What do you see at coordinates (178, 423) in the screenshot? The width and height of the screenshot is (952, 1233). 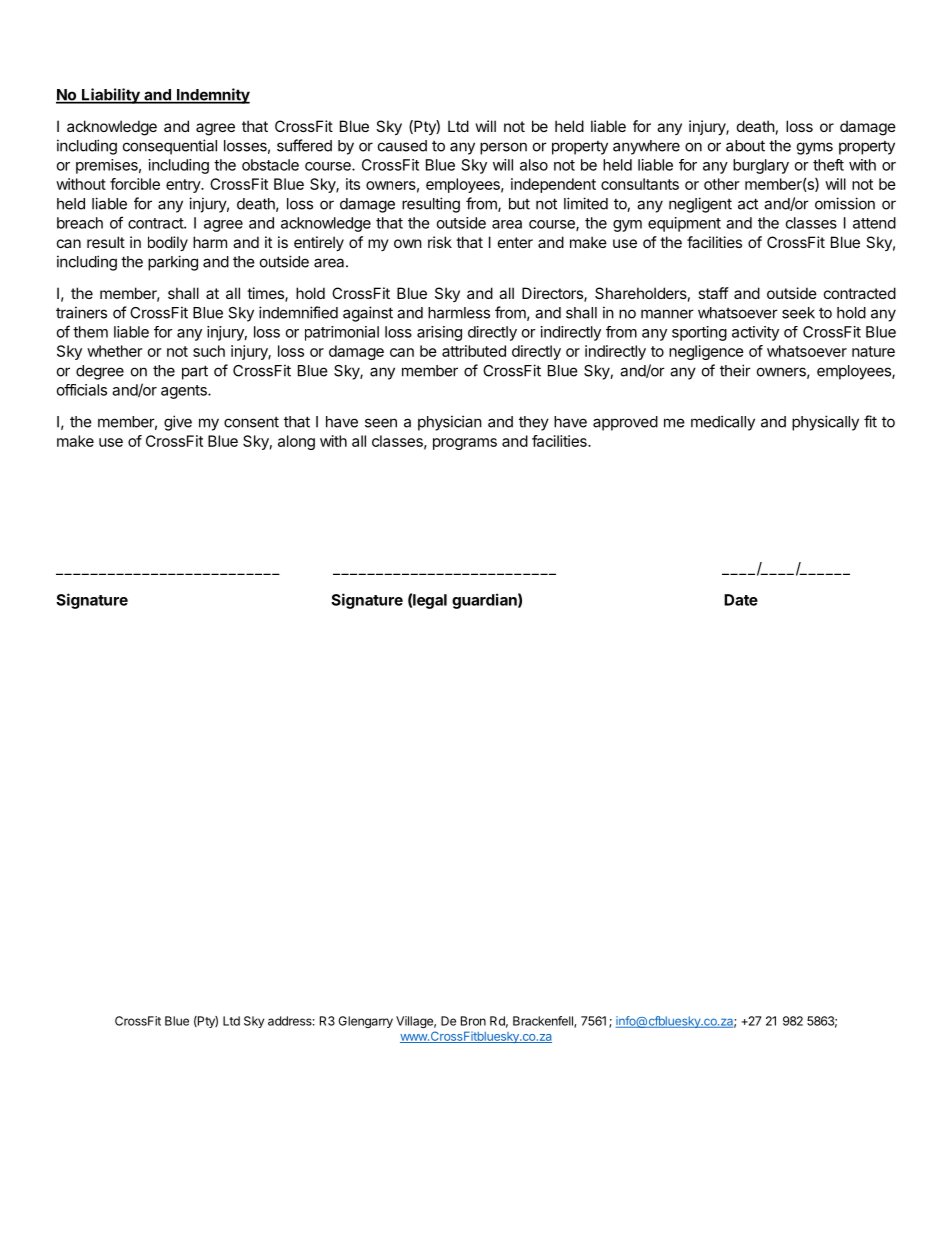 I see `give` at bounding box center [178, 423].
